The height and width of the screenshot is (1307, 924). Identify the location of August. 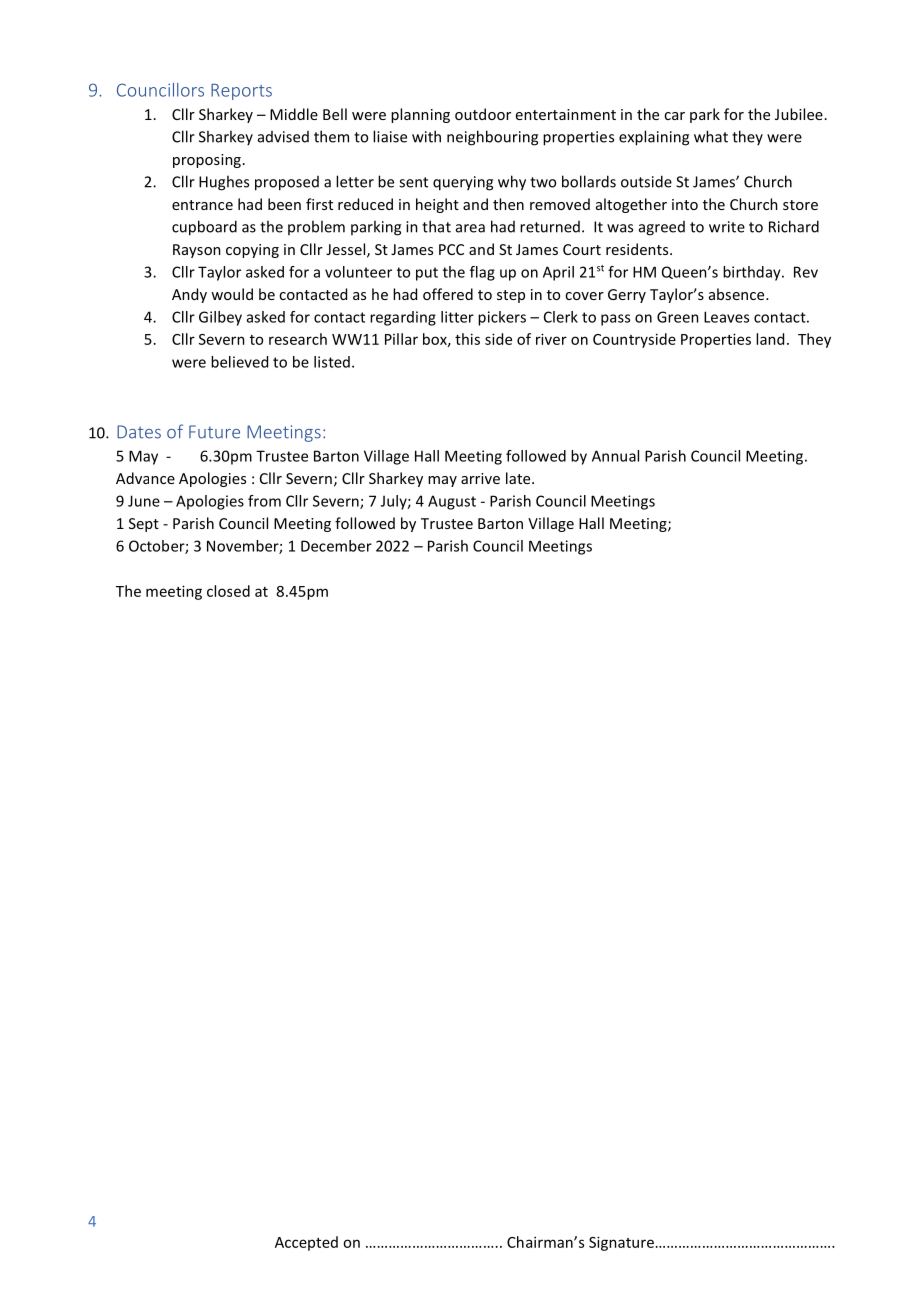
(452, 502).
